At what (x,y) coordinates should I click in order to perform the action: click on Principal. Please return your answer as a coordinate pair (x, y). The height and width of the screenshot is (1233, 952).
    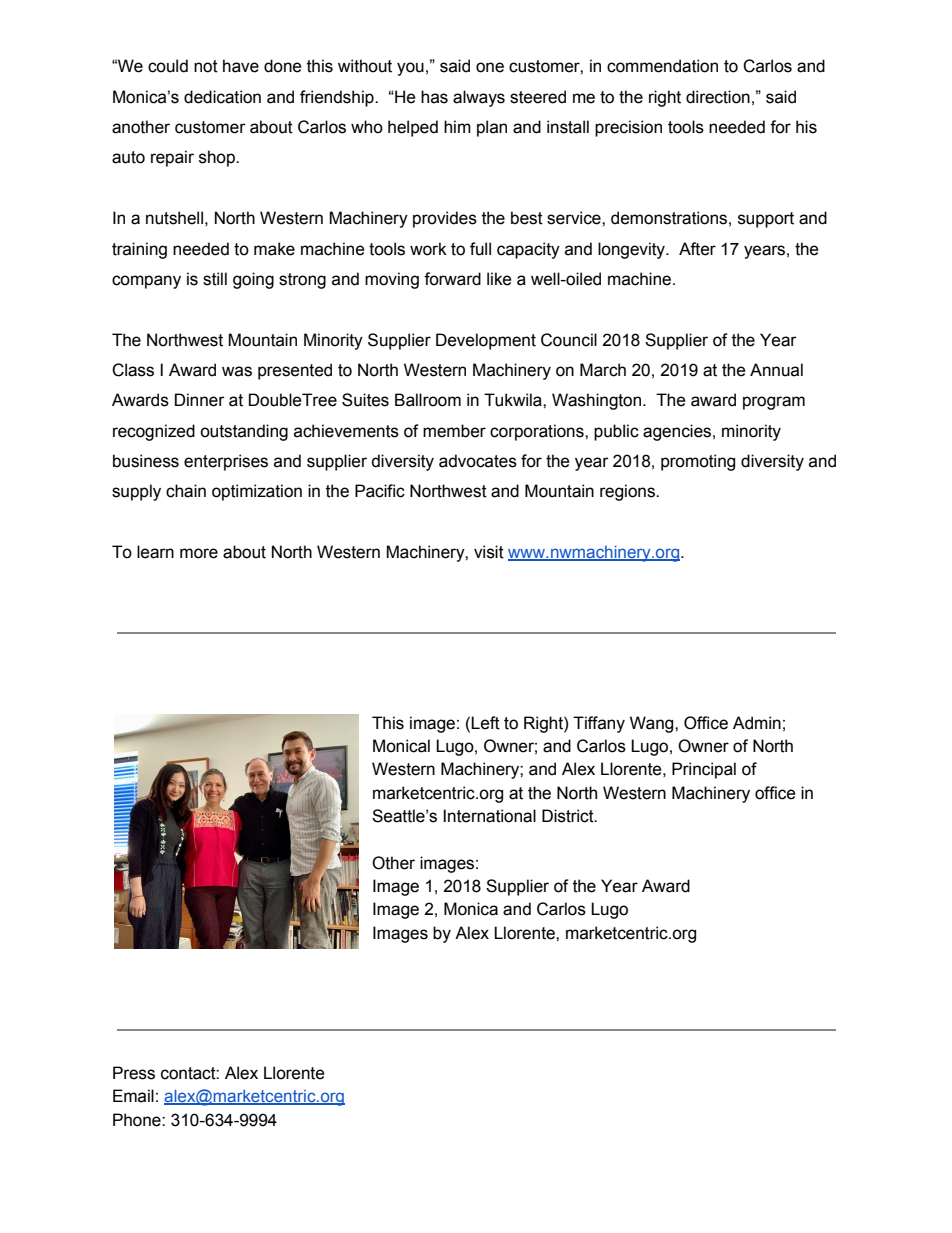
    Looking at the image, I should click on (704, 770).
